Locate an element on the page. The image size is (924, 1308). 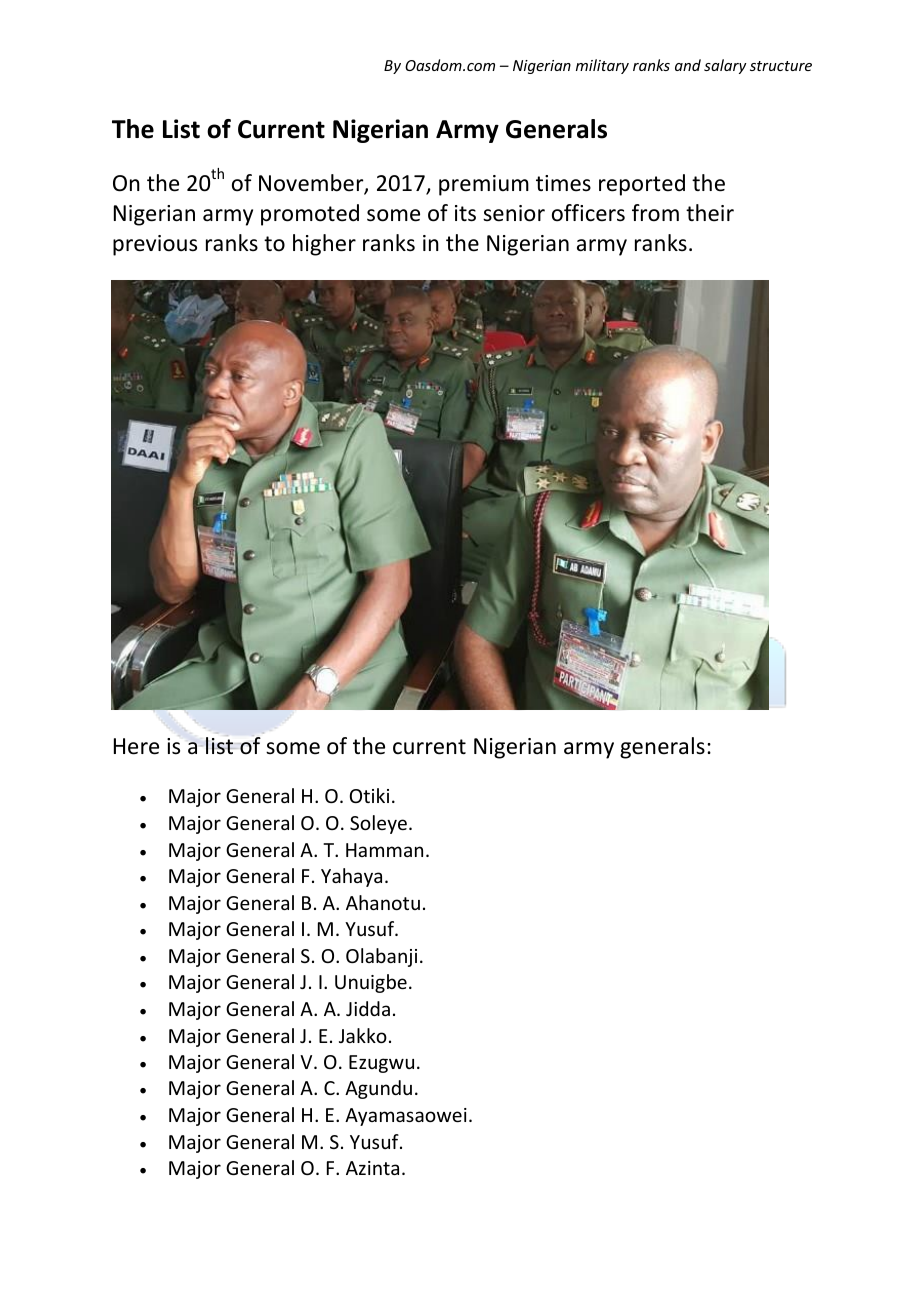
Jakko is located at coordinates (363, 1035).
